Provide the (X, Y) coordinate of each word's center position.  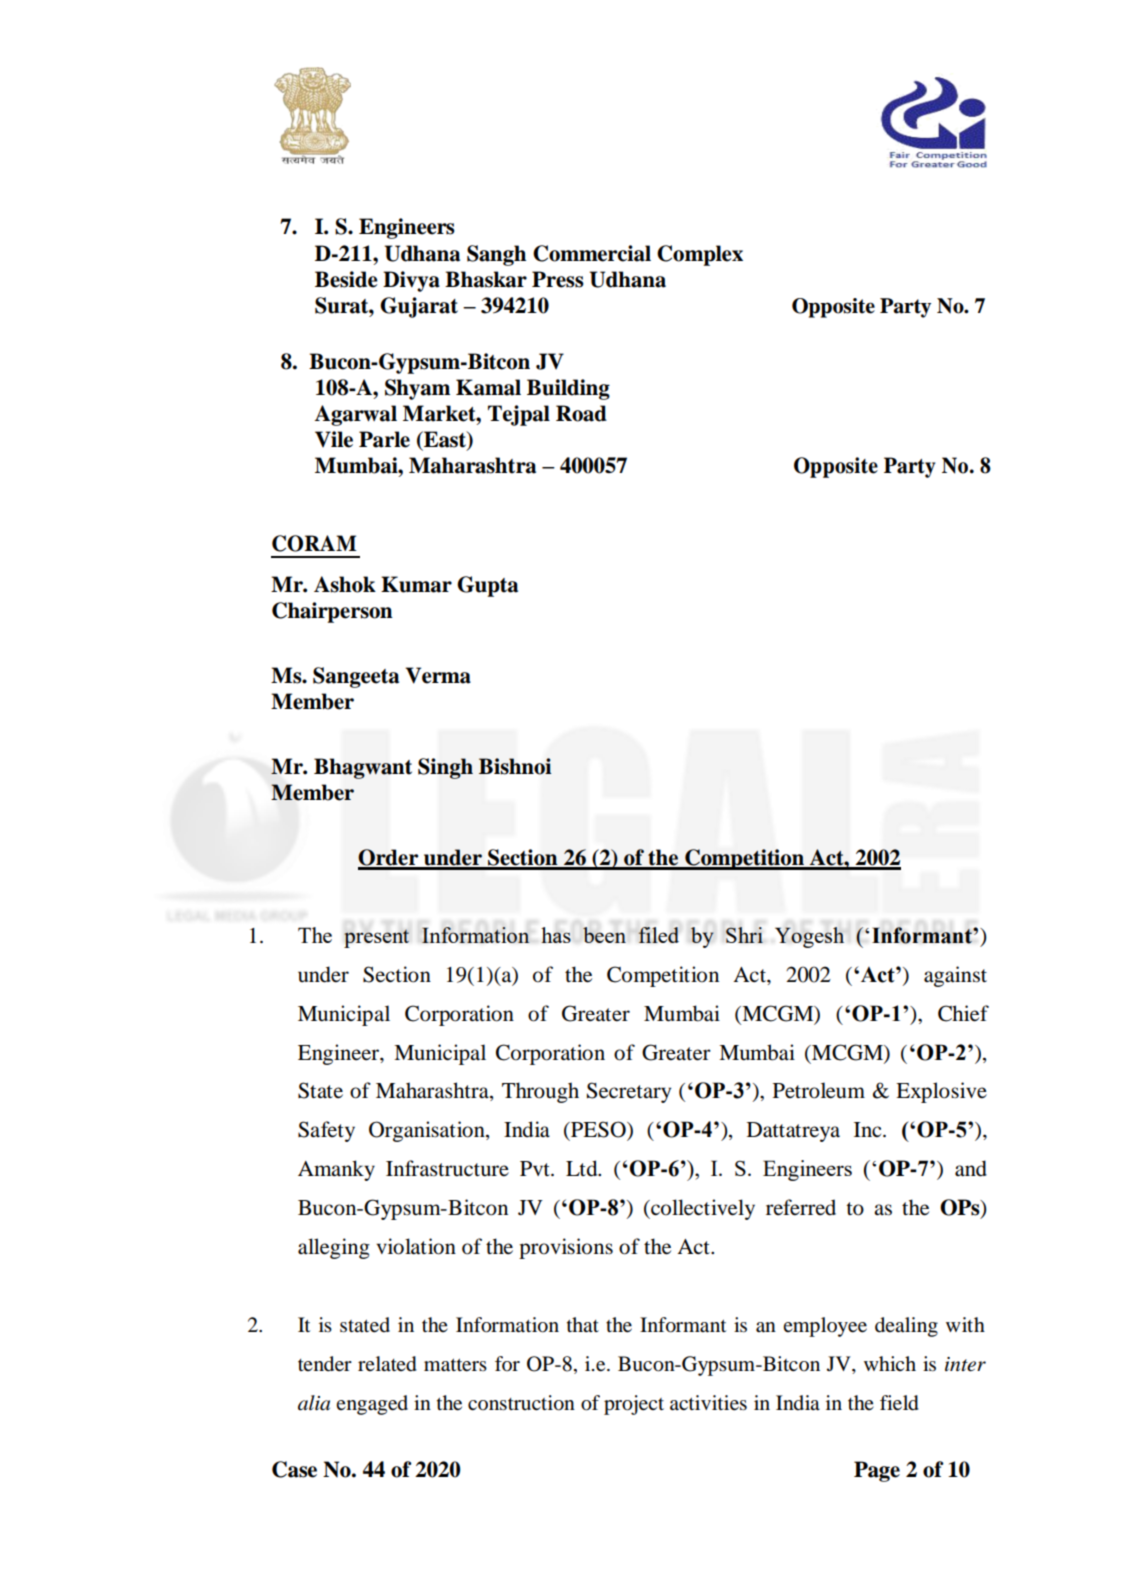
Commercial (592, 253)
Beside (346, 279)
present (376, 938)
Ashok (345, 584)
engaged (372, 1405)
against (955, 976)
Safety (326, 1131)
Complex (700, 255)
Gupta (487, 586)
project (634, 1405)
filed (658, 935)
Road (581, 413)
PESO (598, 1129)
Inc (869, 1129)
